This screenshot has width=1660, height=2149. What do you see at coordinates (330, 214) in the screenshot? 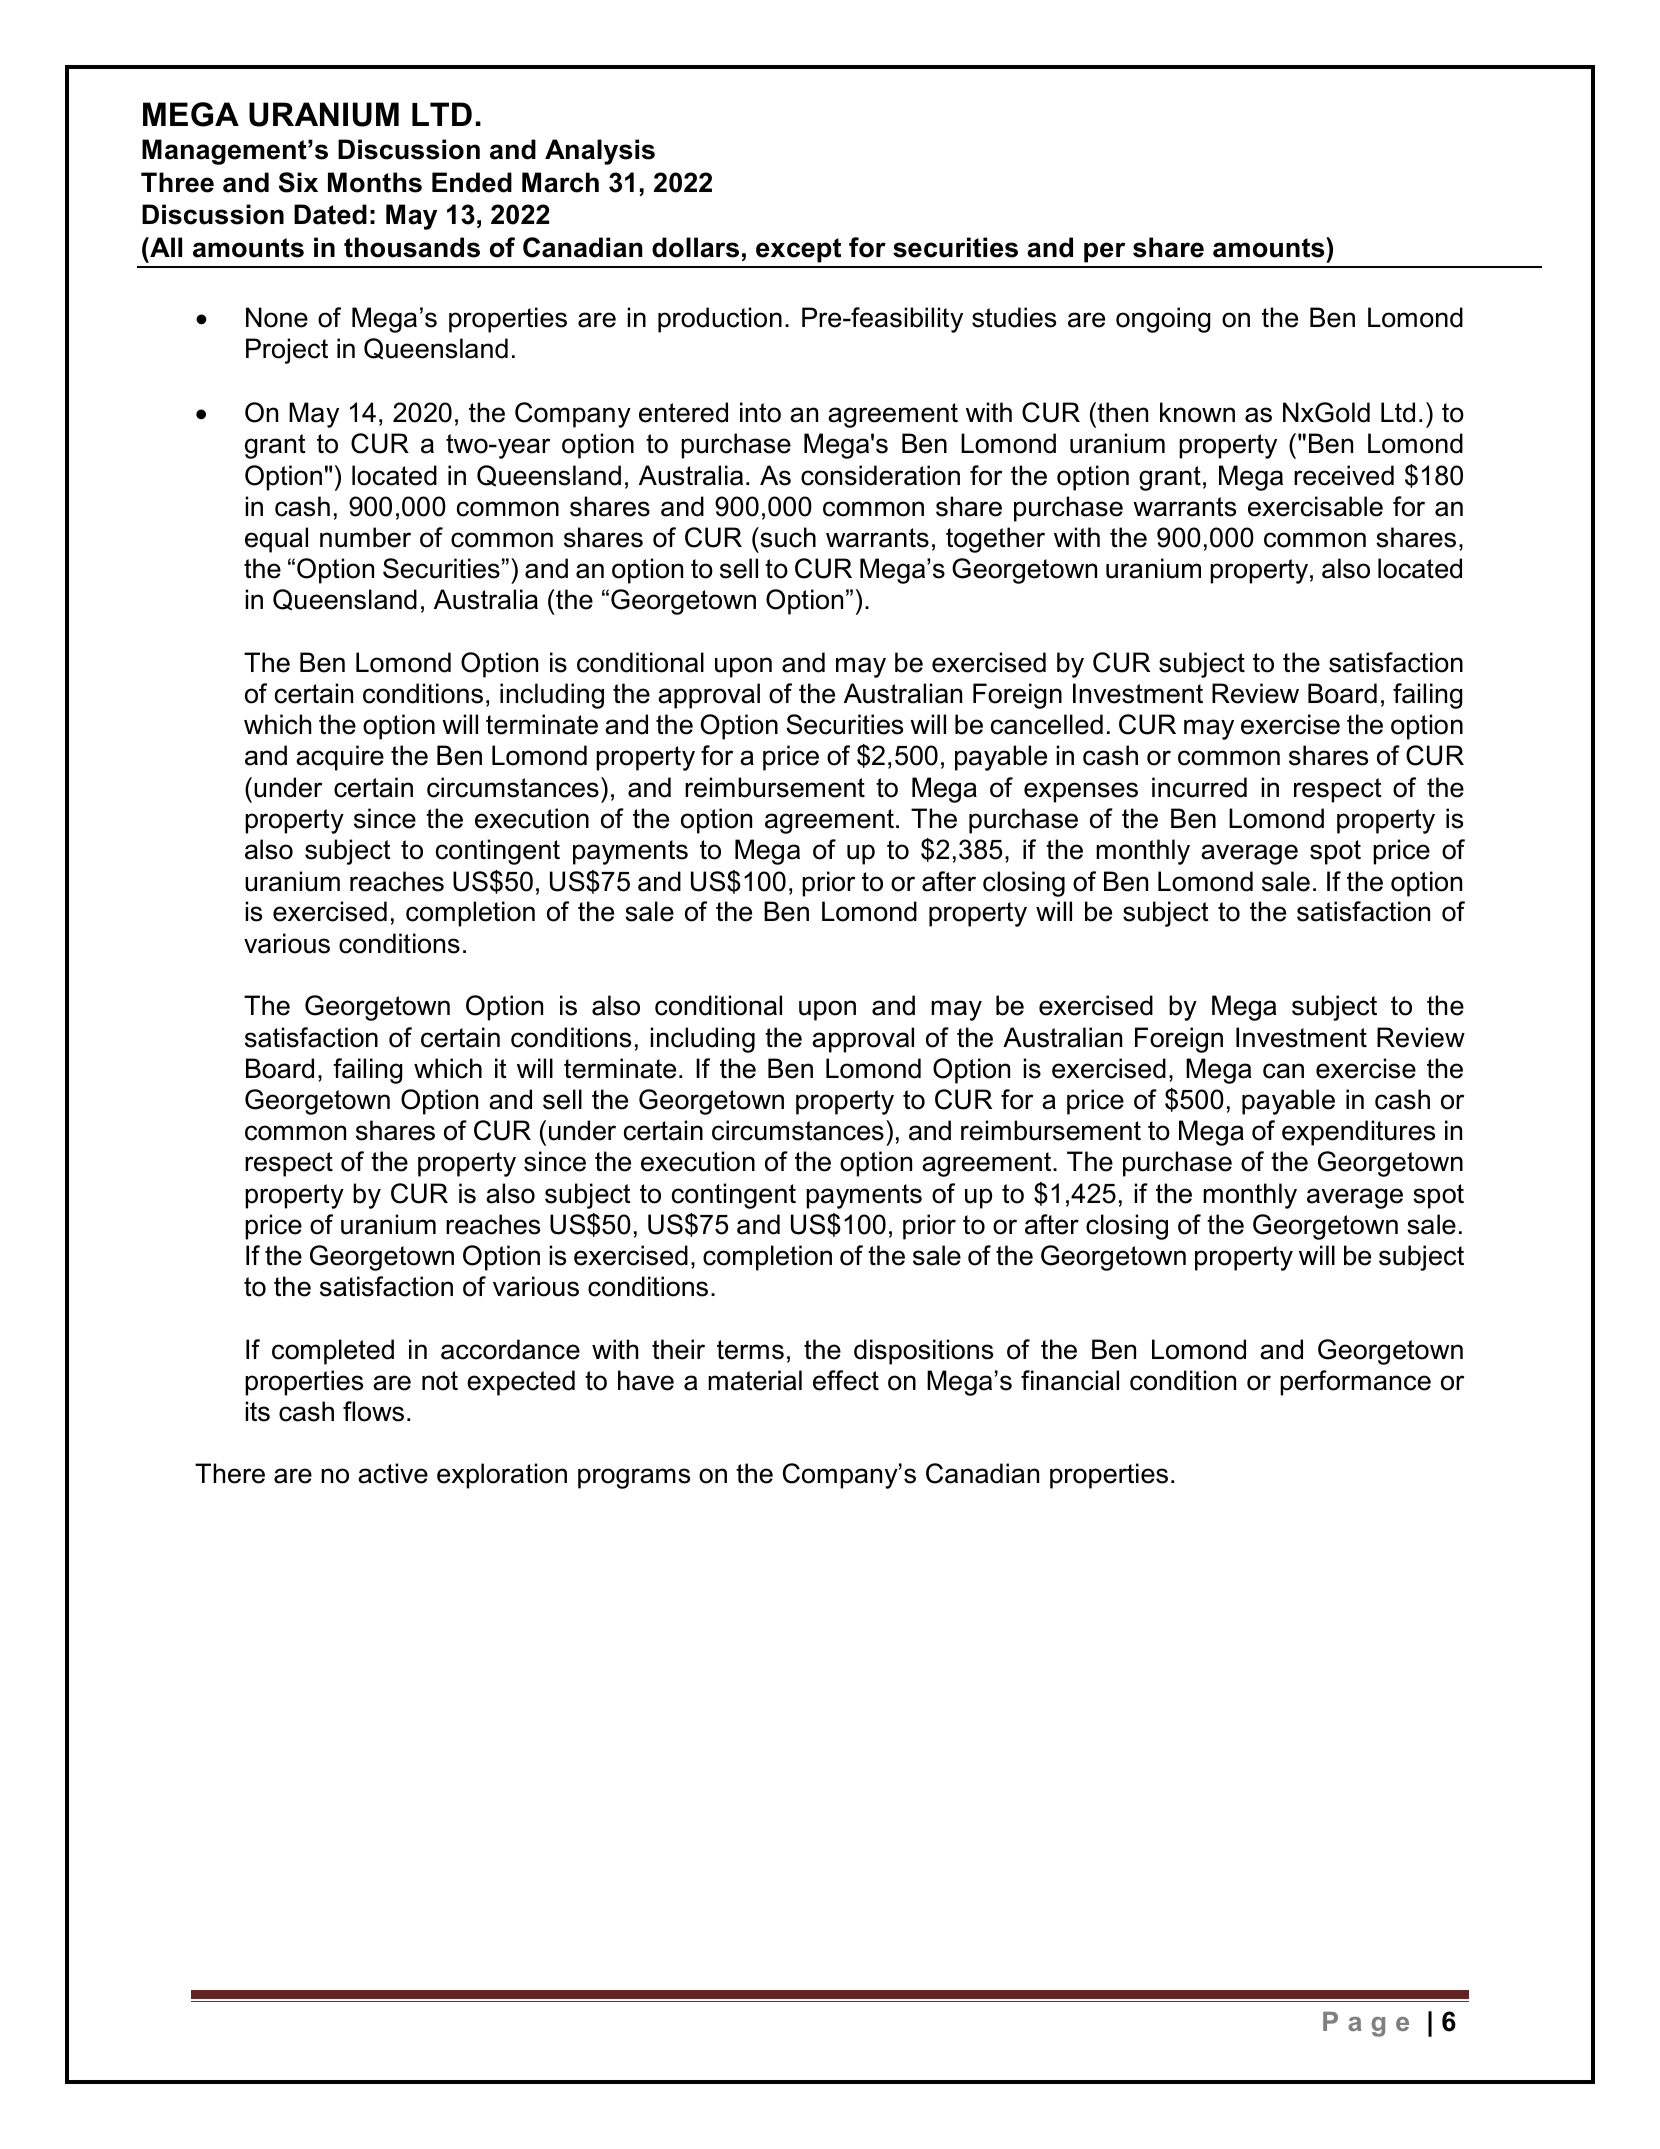
I see `Dated` at bounding box center [330, 214].
